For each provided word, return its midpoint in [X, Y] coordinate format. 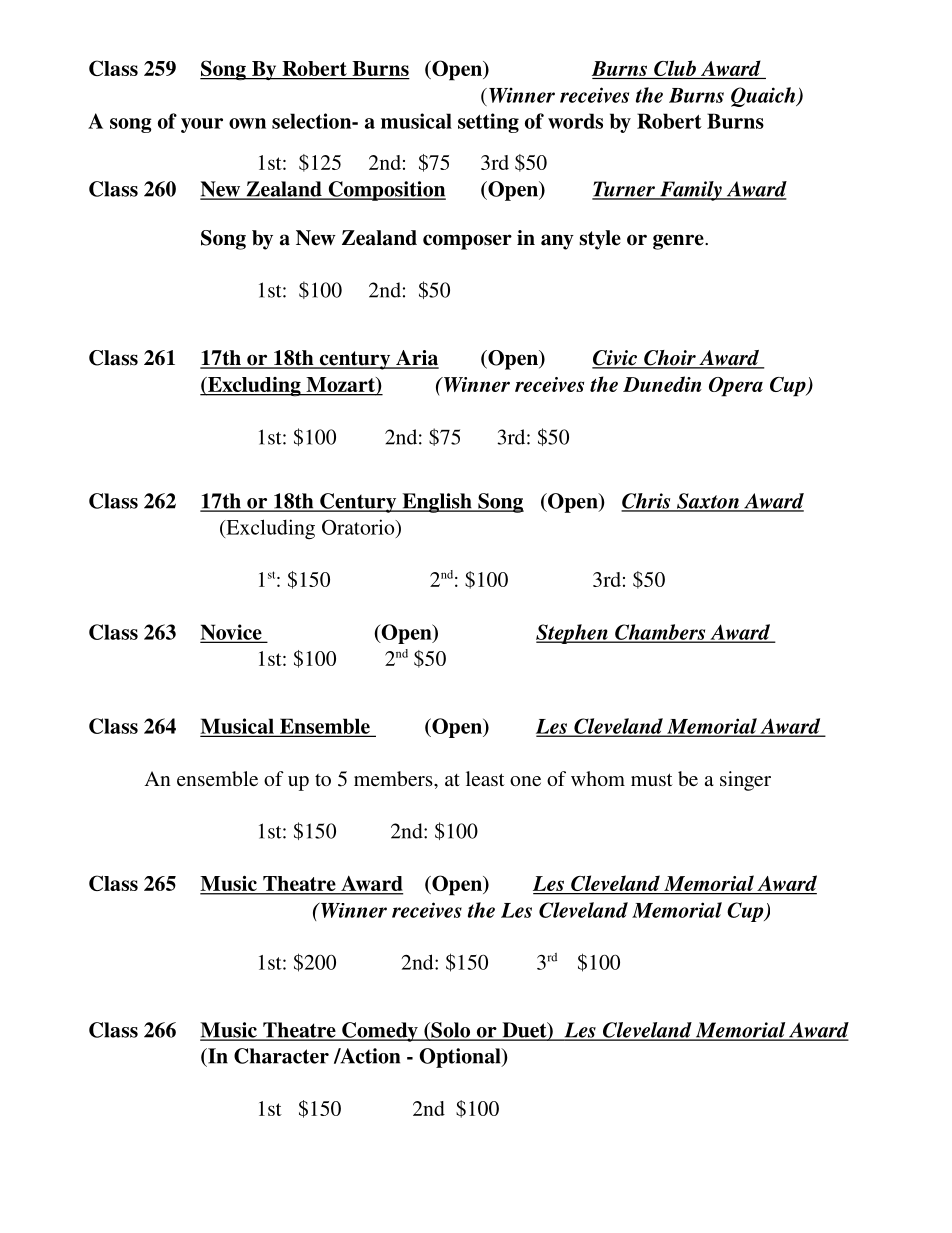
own [247, 123]
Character [281, 1056]
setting [488, 123]
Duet [524, 1031]
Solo [451, 1031]
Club [675, 69]
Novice [232, 633]
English [437, 503]
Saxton [708, 502]
